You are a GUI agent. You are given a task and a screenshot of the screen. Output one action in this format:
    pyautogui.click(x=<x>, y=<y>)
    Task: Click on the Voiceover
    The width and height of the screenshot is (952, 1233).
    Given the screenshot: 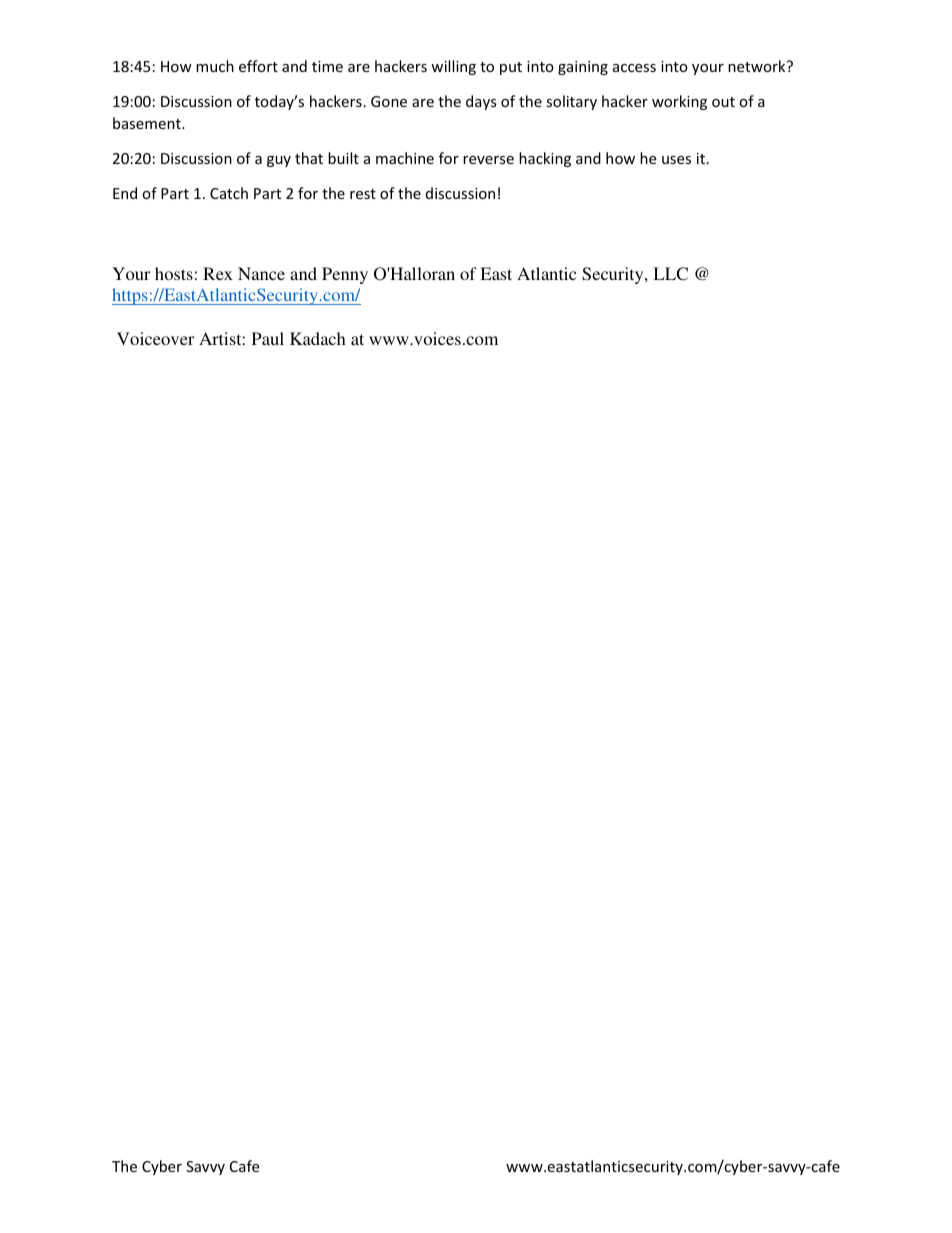 What is the action you would take?
    pyautogui.click(x=155, y=338)
